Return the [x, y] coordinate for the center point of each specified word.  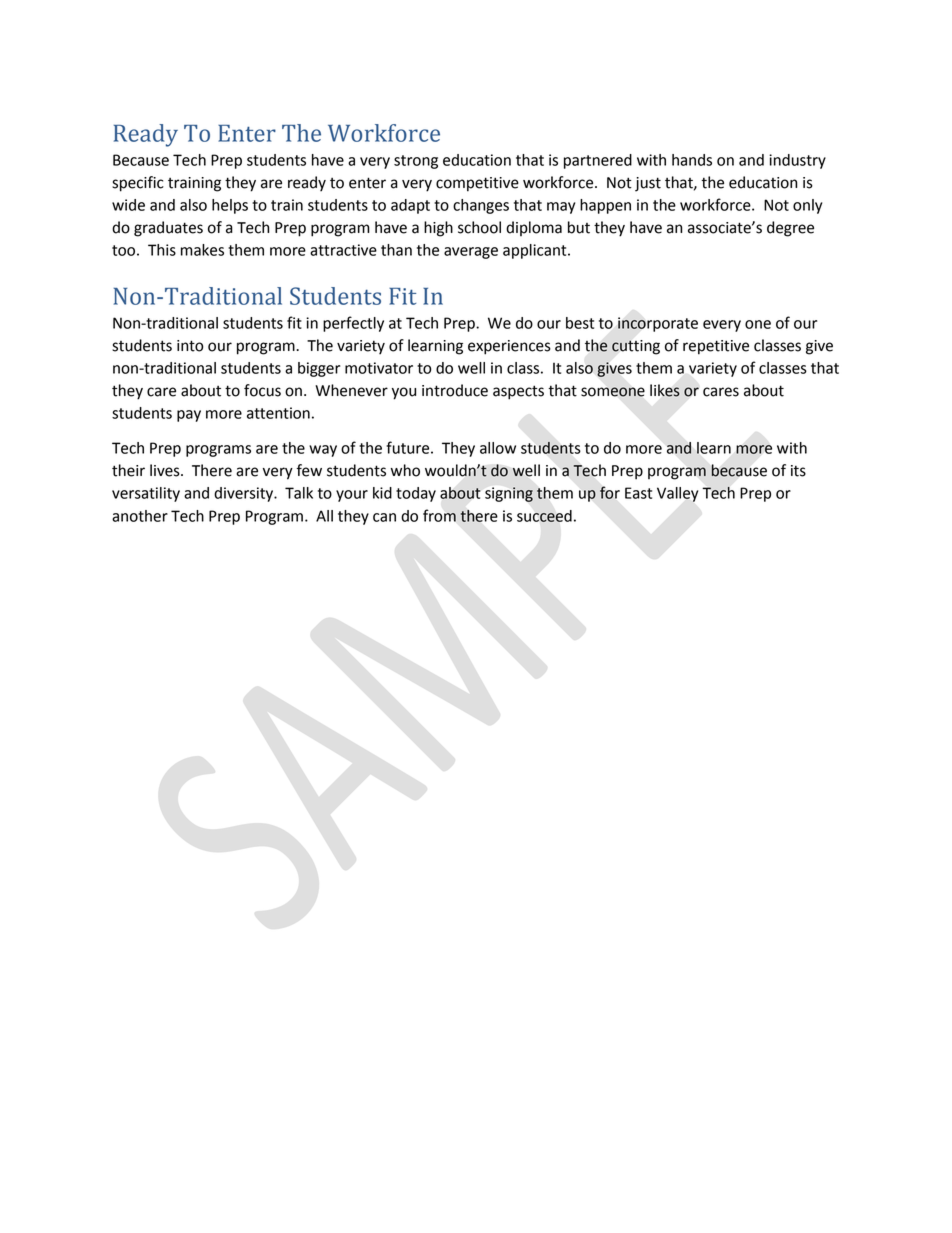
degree [790, 229]
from [439, 515]
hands [692, 160]
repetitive [716, 347]
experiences [509, 347]
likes [665, 390]
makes [202, 250]
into [190, 346]
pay [189, 416]
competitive [477, 184]
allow [498, 448]
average [471, 253]
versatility [146, 494]
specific [138, 184]
